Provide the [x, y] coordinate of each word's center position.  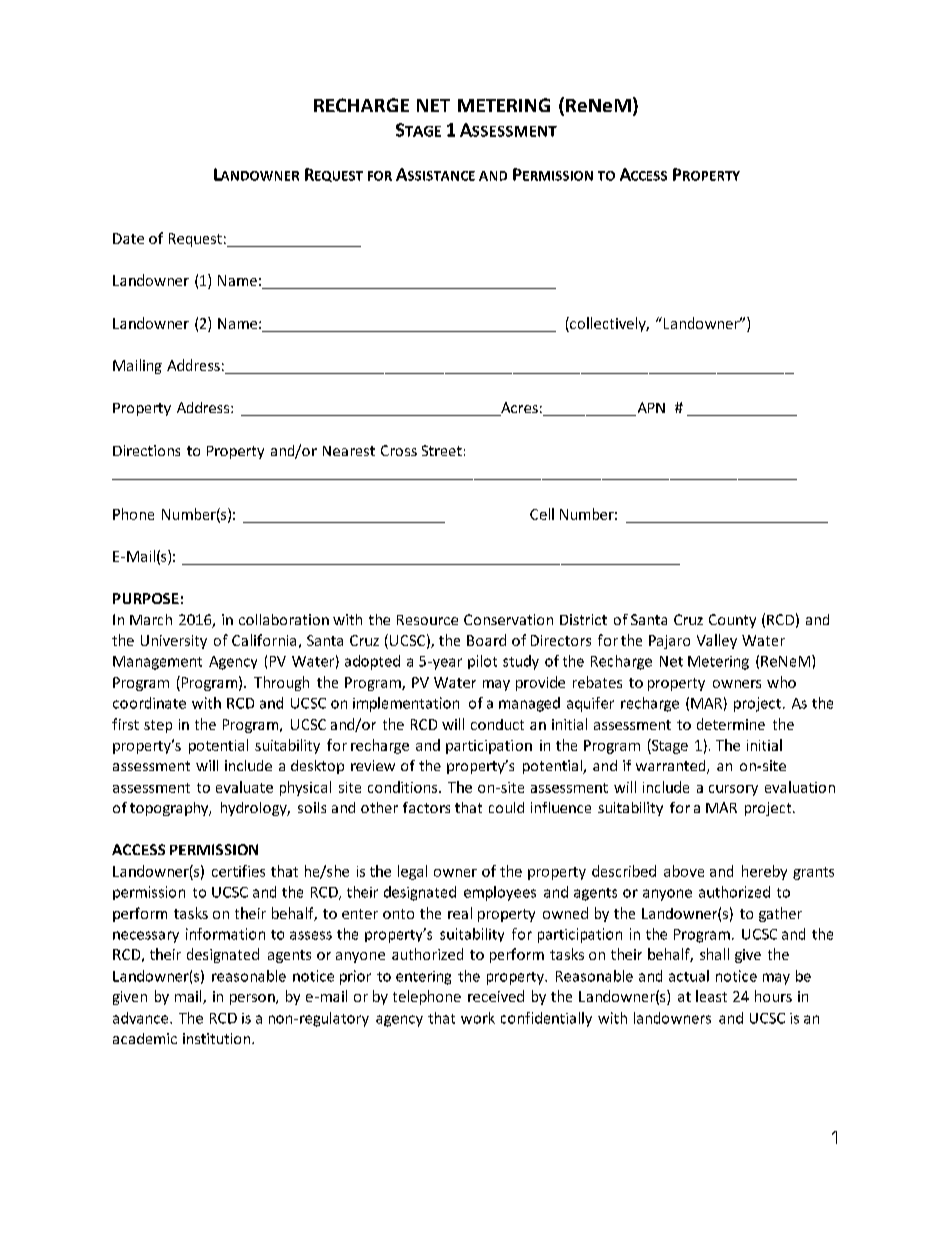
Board [486, 640]
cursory [733, 790]
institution [218, 1038]
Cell [542, 514]
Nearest [349, 451]
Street [442, 450]
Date [128, 238]
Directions [146, 450]
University [174, 642]
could [506, 807]
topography [170, 809]
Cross [399, 450]
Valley [717, 641]
